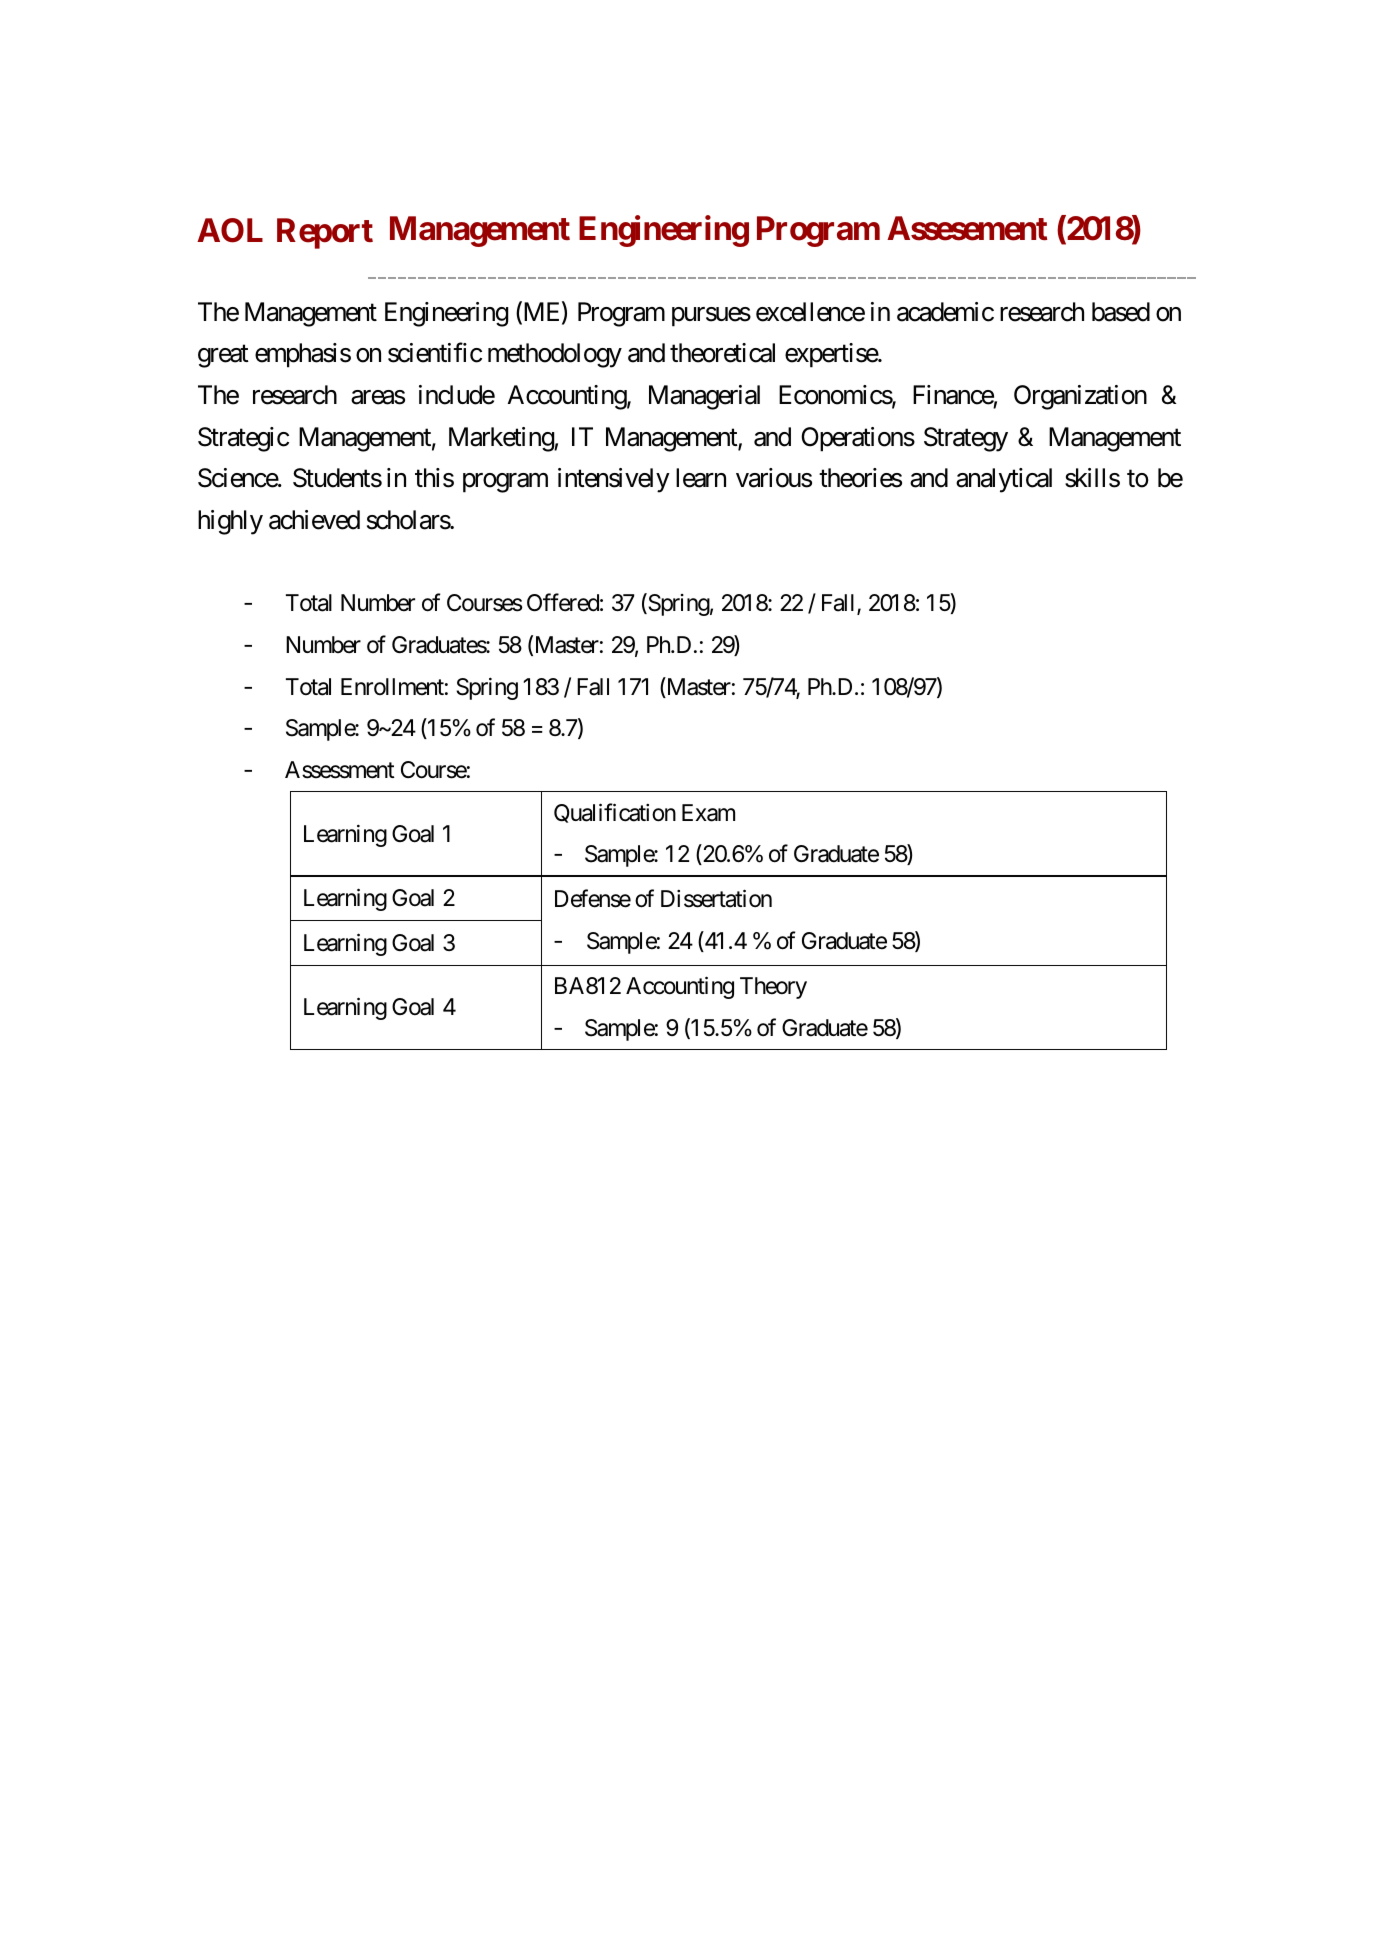  What do you see at coordinates (314, 520) in the screenshot?
I see `achieved` at bounding box center [314, 520].
